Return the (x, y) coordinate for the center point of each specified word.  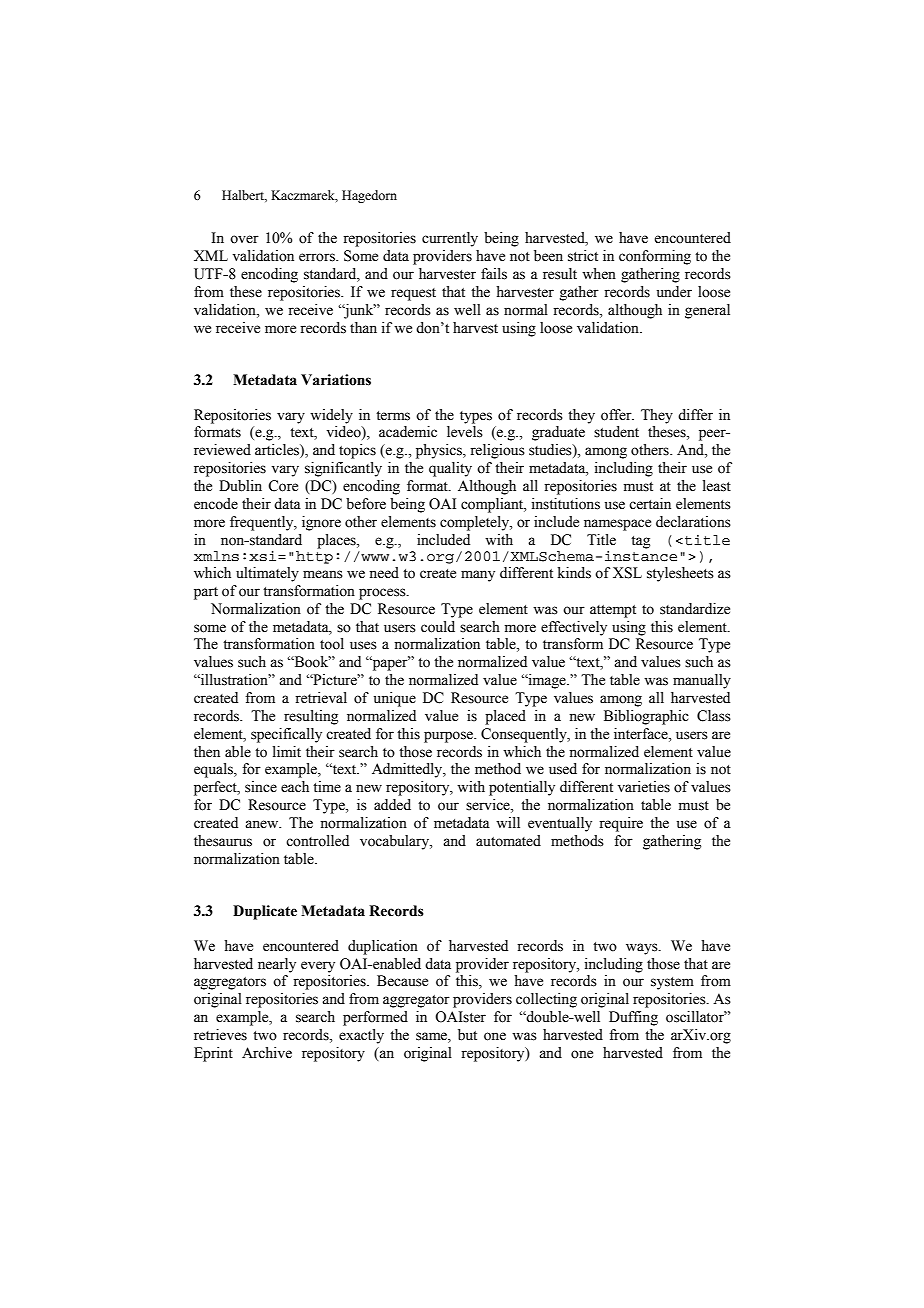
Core (283, 486)
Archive (267, 1053)
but (467, 1035)
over (244, 239)
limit (287, 751)
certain (650, 504)
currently (450, 239)
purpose (449, 737)
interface (642, 734)
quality (450, 469)
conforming (655, 257)
